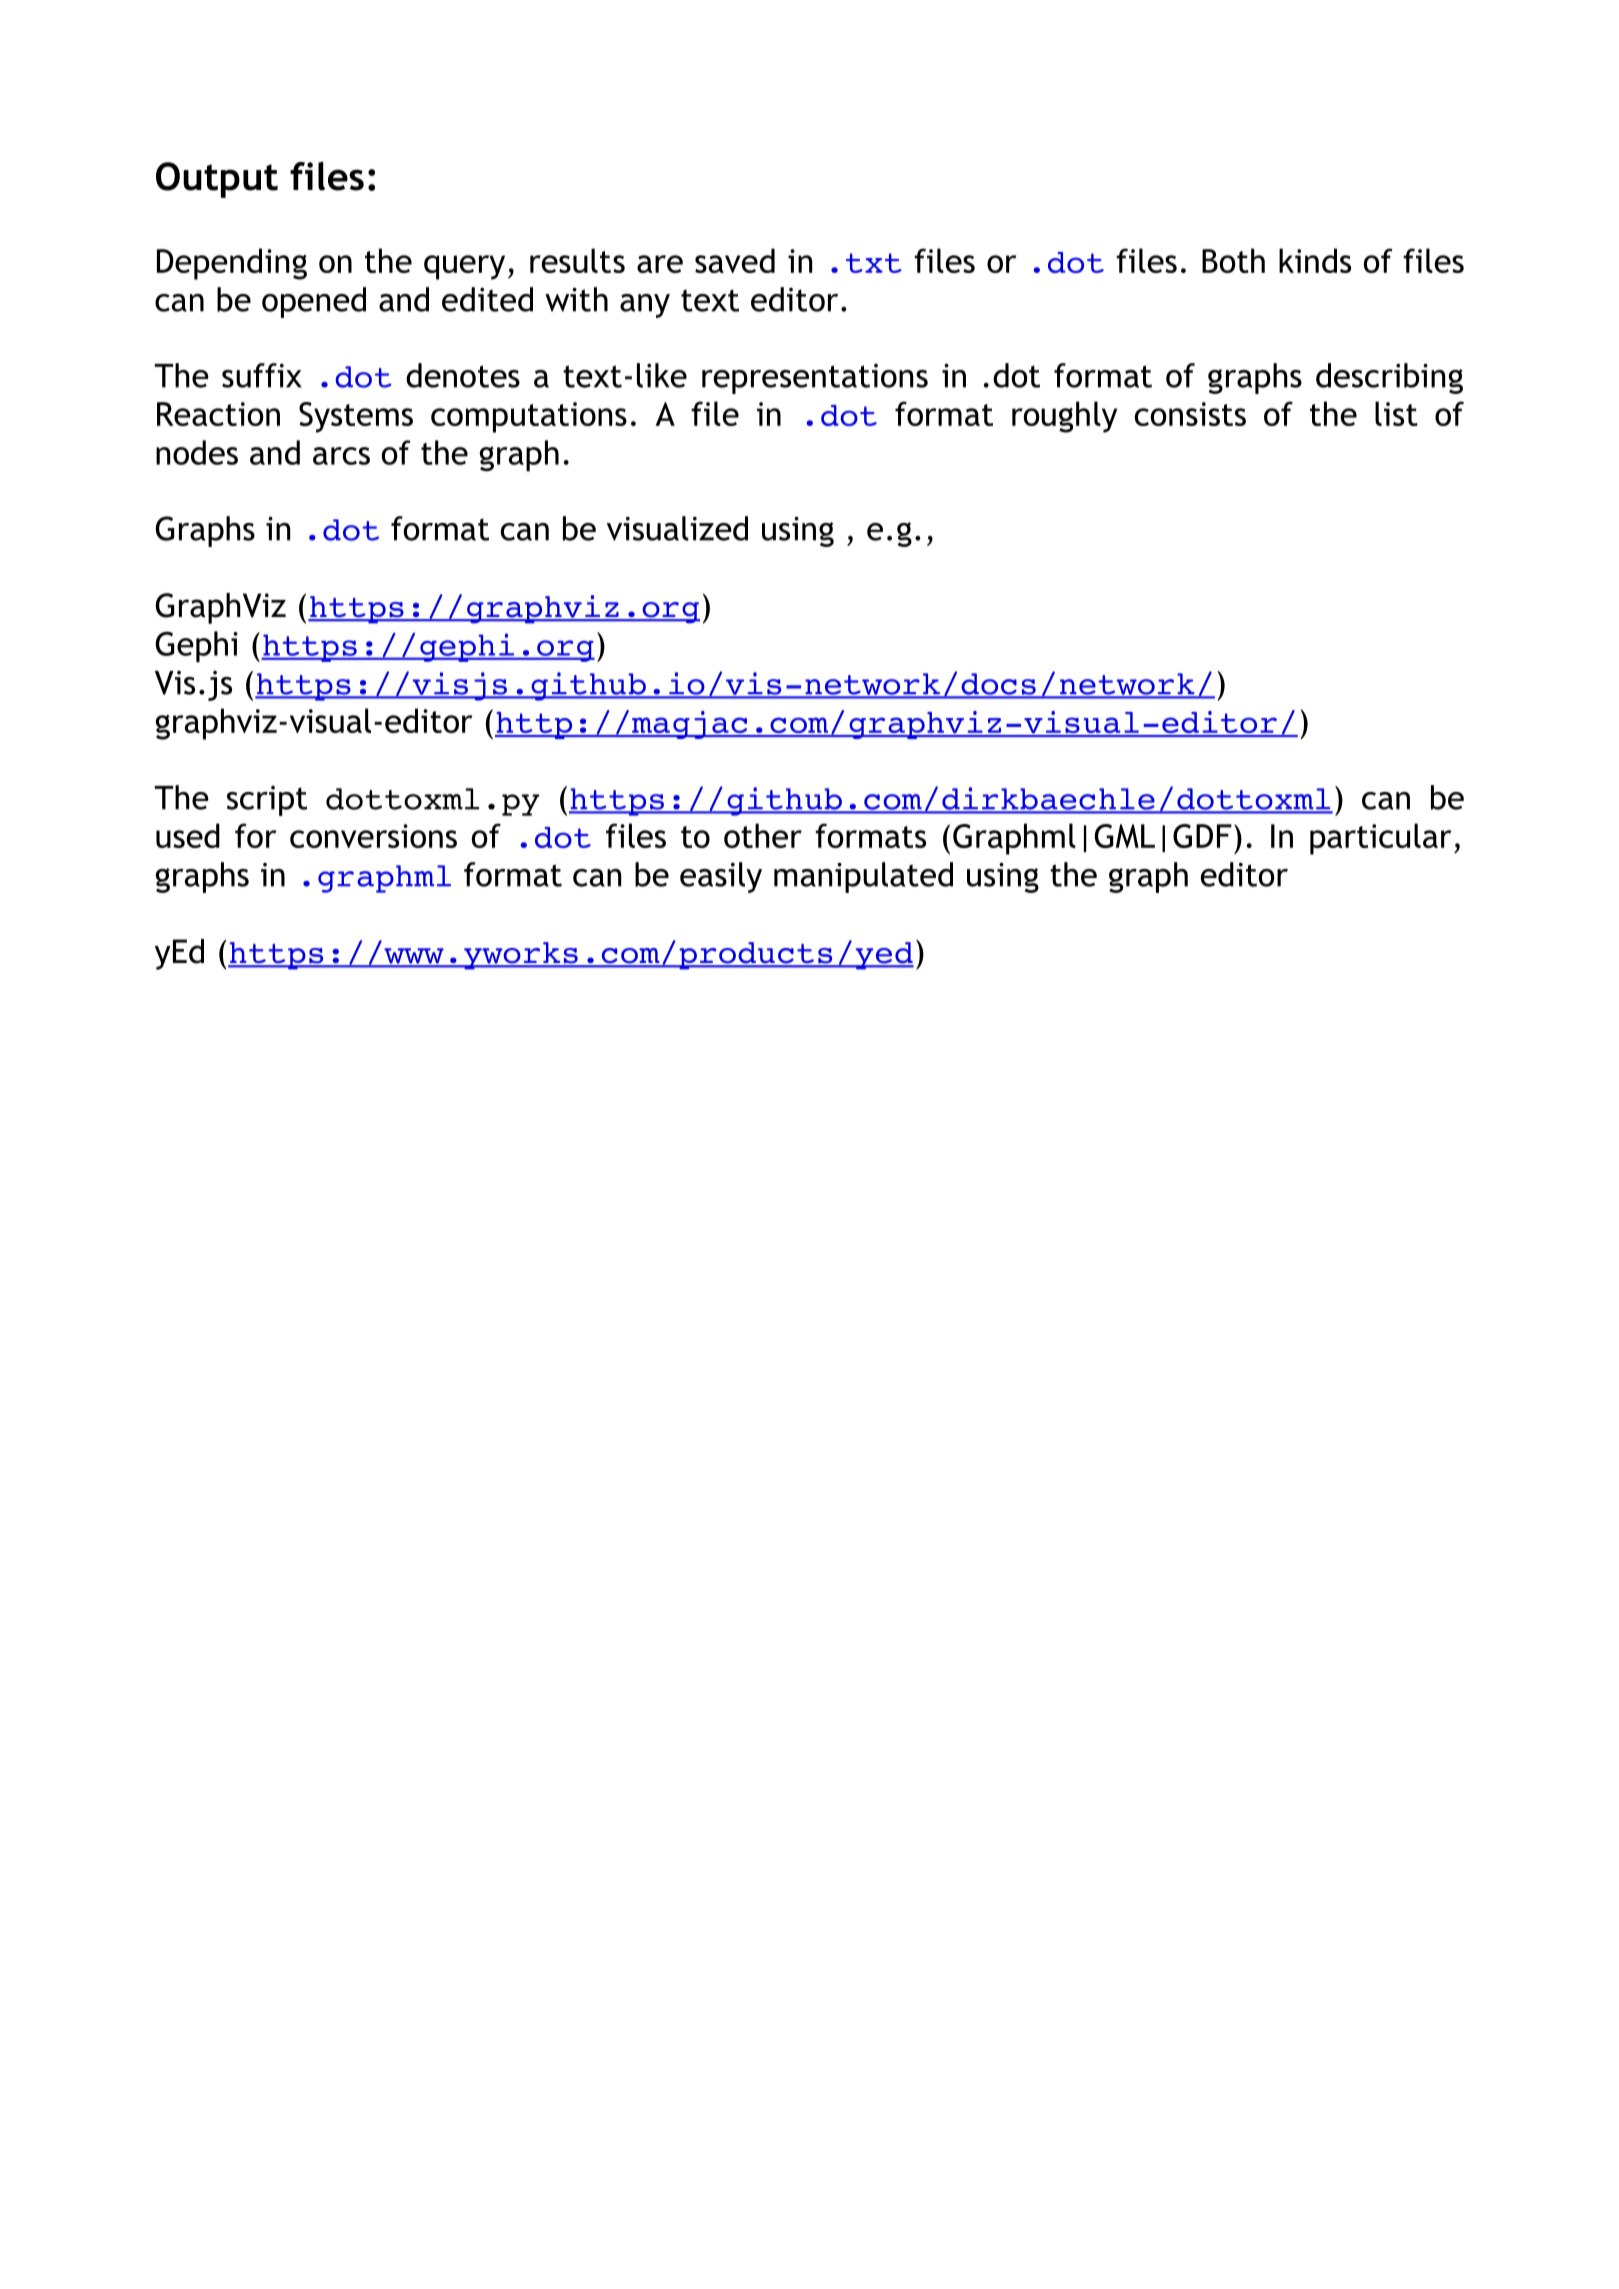 This screenshot has height=2289, width=1619. Describe the element at coordinates (1380, 839) in the screenshot. I see `particular` at that location.
